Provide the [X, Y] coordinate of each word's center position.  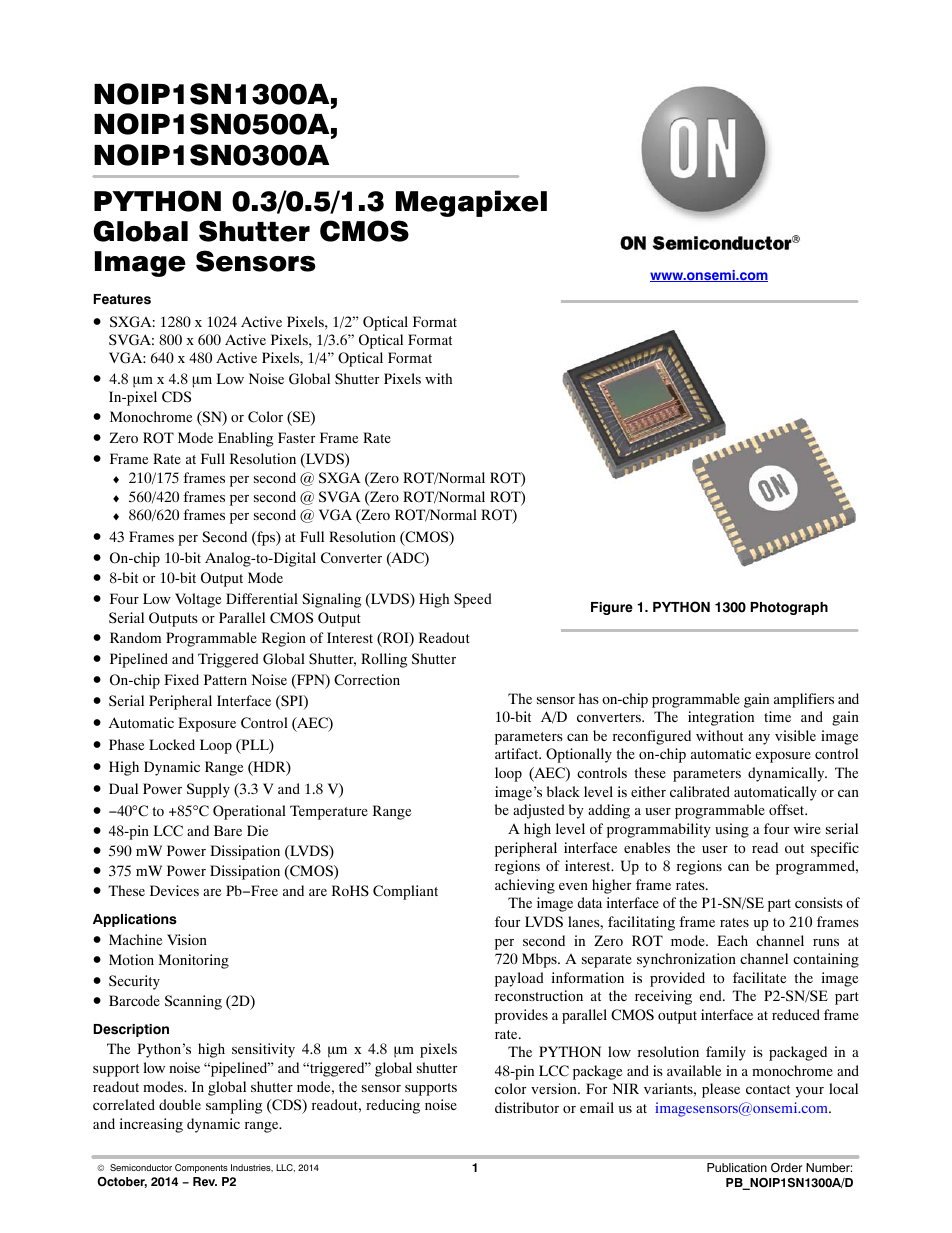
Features [122, 299]
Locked [172, 744]
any [759, 739]
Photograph [789, 608]
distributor [527, 1107]
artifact [518, 753]
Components [201, 1168]
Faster [296, 437]
